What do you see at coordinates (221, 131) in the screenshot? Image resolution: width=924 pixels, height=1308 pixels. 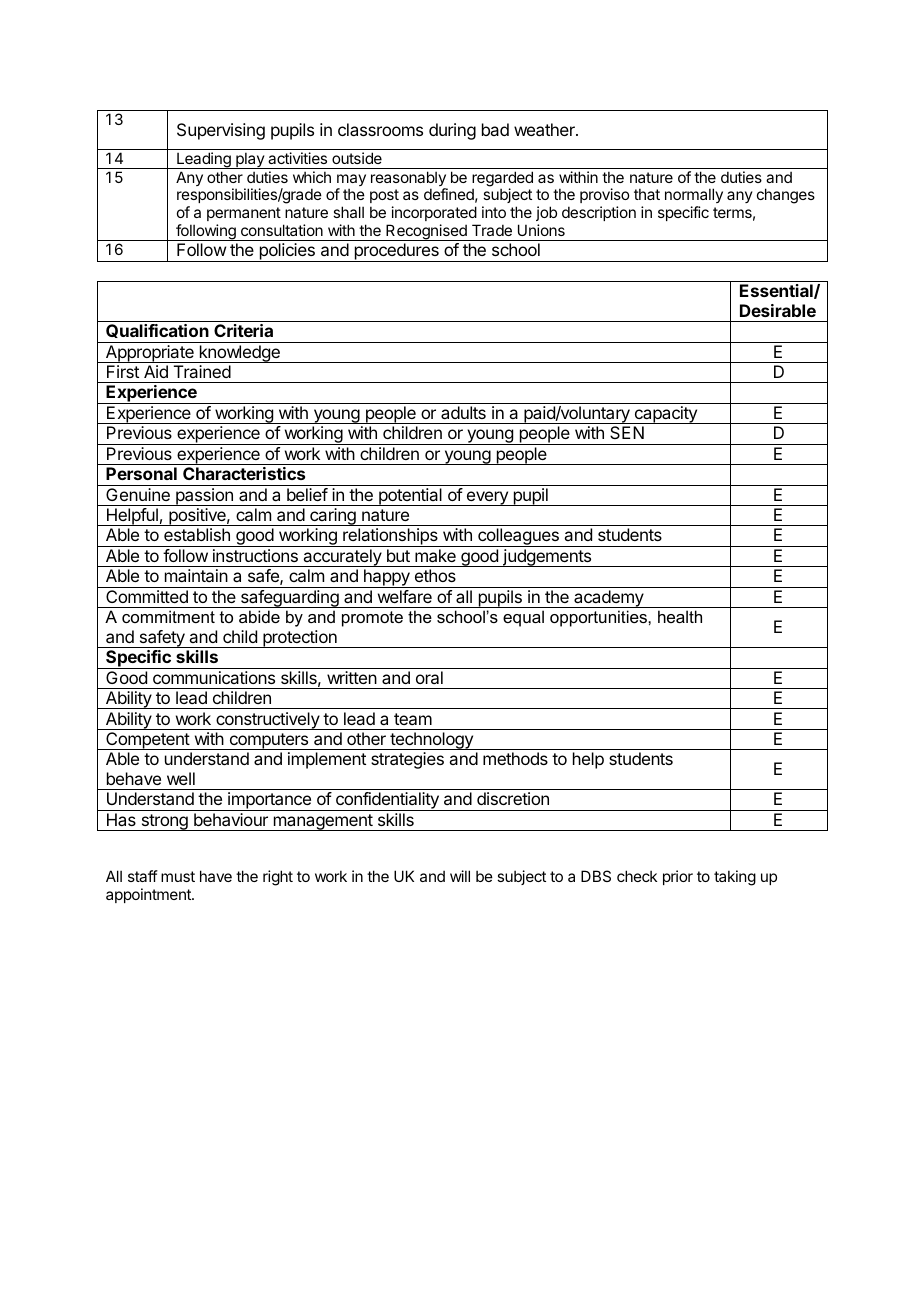 I see `Supervising` at bounding box center [221, 131].
